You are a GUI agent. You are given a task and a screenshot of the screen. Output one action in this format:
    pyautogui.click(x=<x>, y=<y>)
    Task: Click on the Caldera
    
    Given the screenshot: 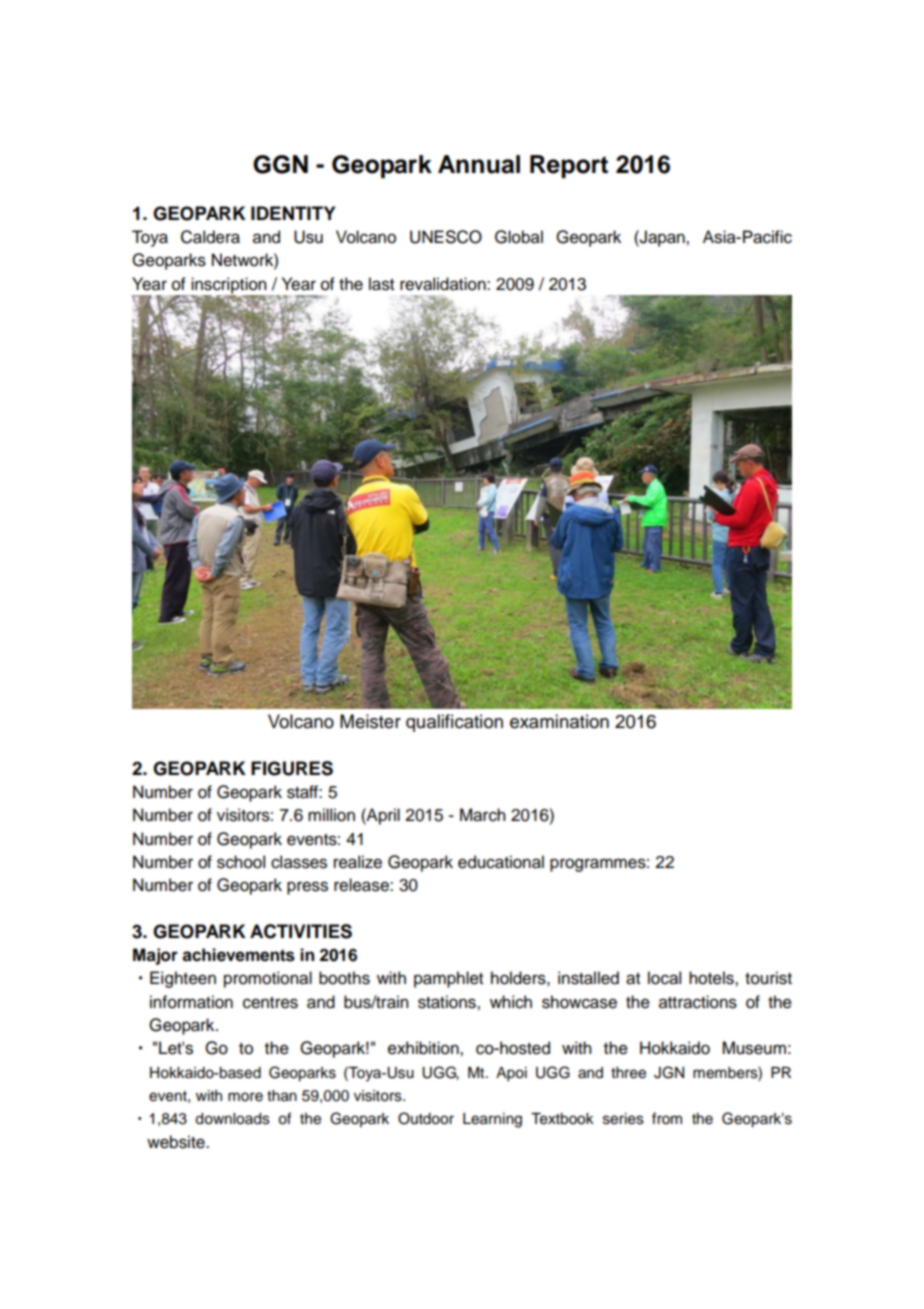 What is the action you would take?
    pyautogui.click(x=210, y=237)
